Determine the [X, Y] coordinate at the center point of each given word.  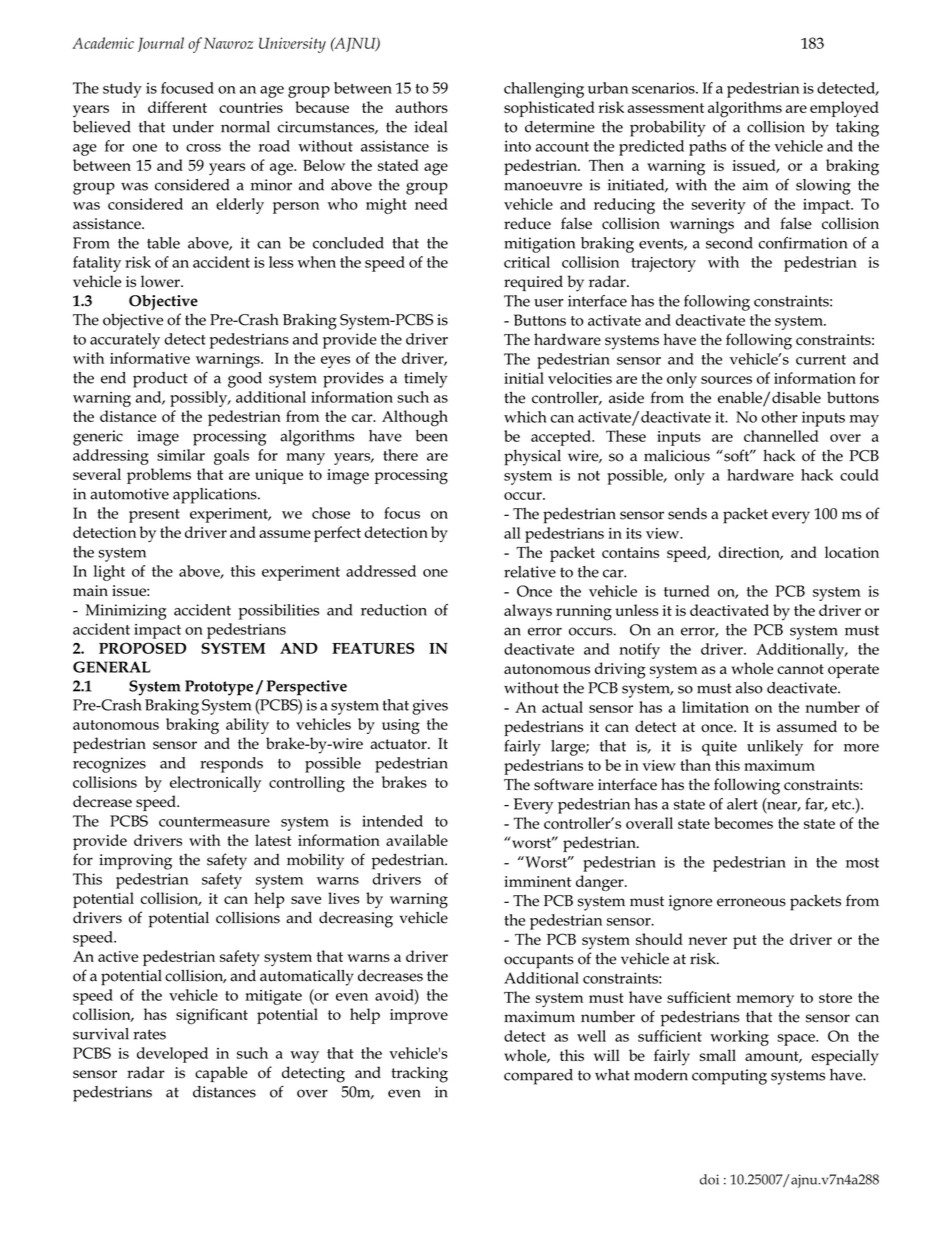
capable [221, 1074]
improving [135, 862]
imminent [537, 881]
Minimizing [126, 612]
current [821, 360]
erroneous [751, 902]
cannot [800, 669]
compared [538, 1077]
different [177, 107]
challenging [544, 90]
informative [150, 358]
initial [524, 378]
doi [709, 1179]
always [528, 612]
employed [844, 109]
